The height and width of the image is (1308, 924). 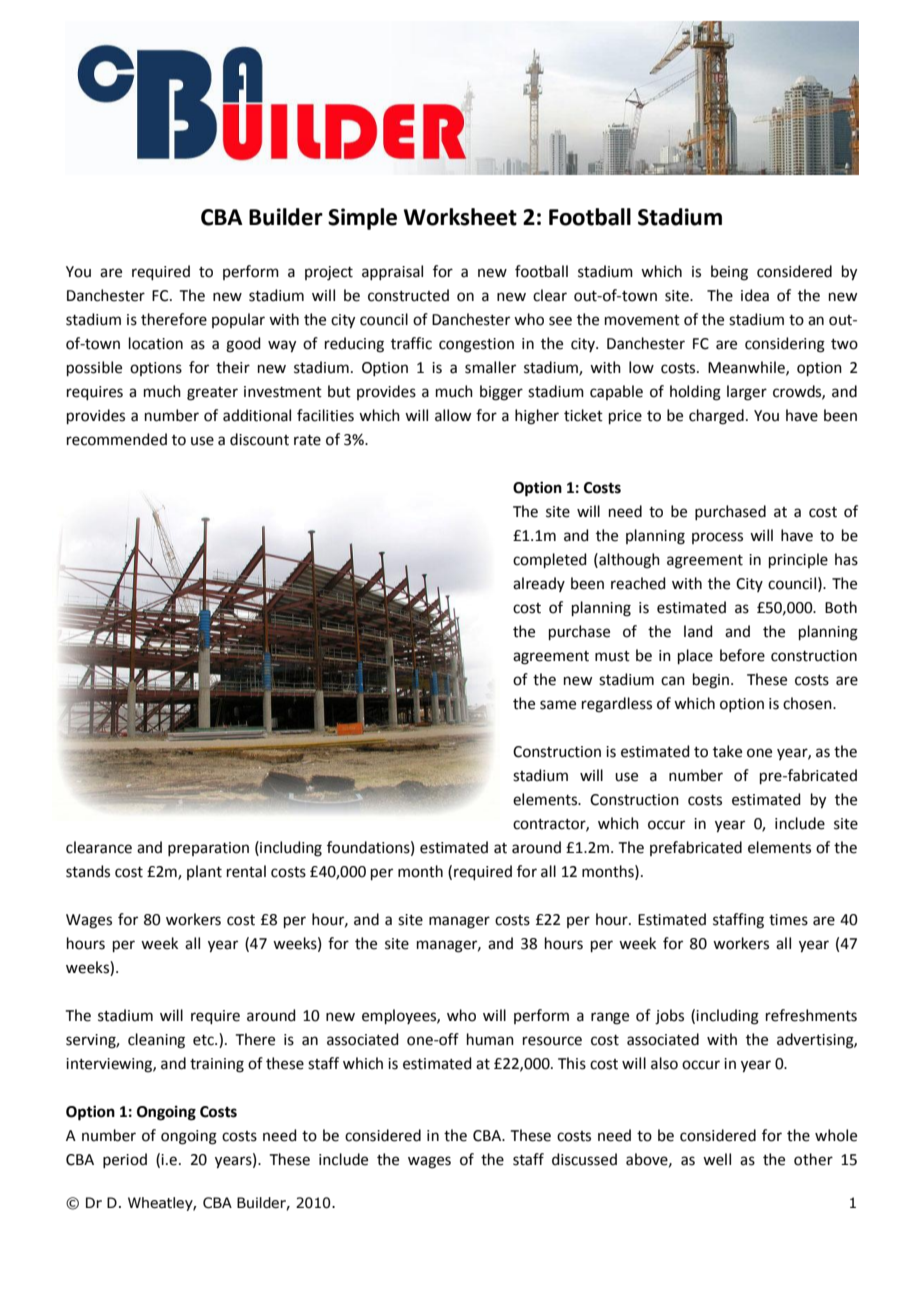 I want to click on same, so click(x=558, y=705).
